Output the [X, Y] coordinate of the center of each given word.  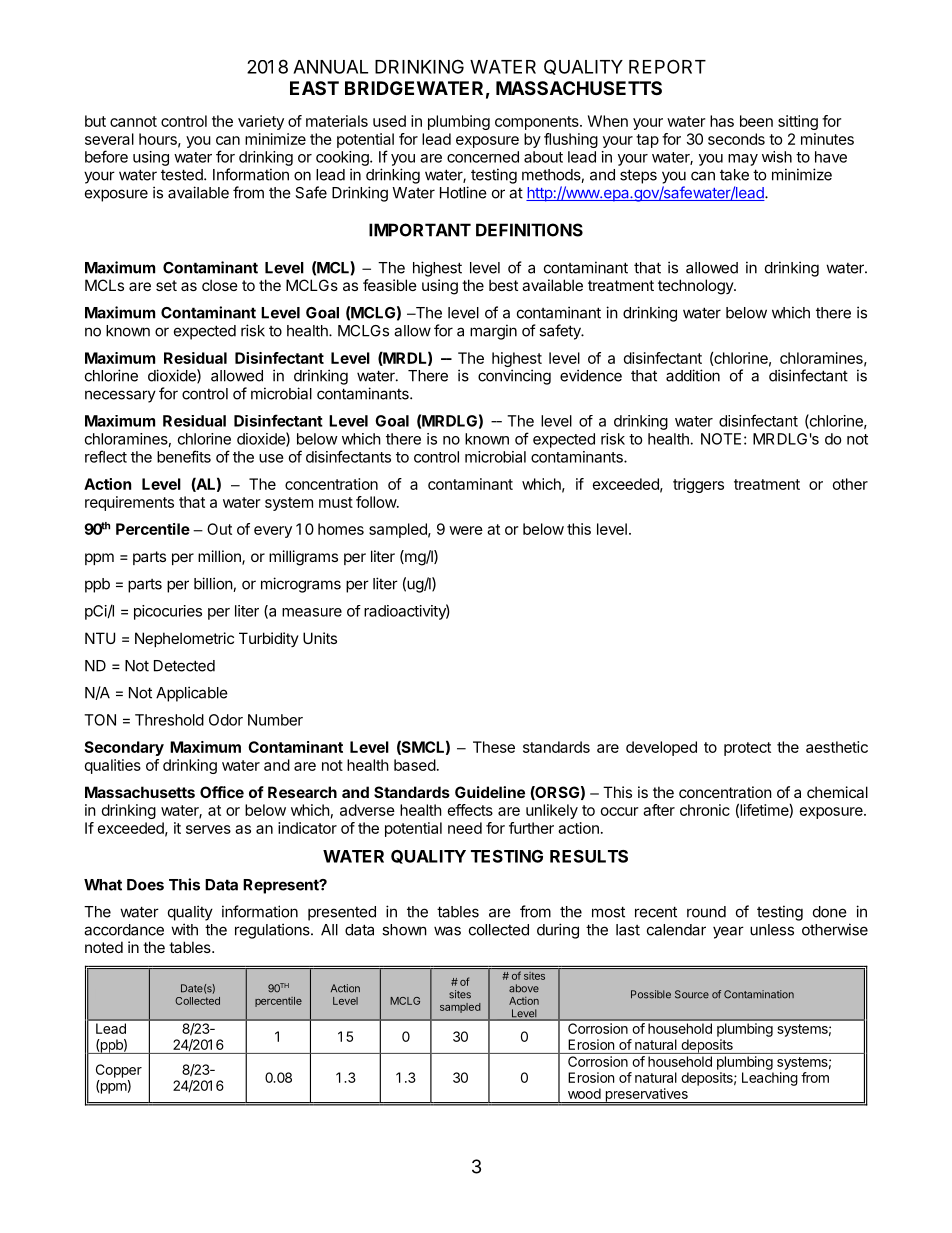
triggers [698, 485]
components [538, 123]
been [756, 121]
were [466, 530]
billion [214, 584]
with [184, 929]
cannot [133, 121]
